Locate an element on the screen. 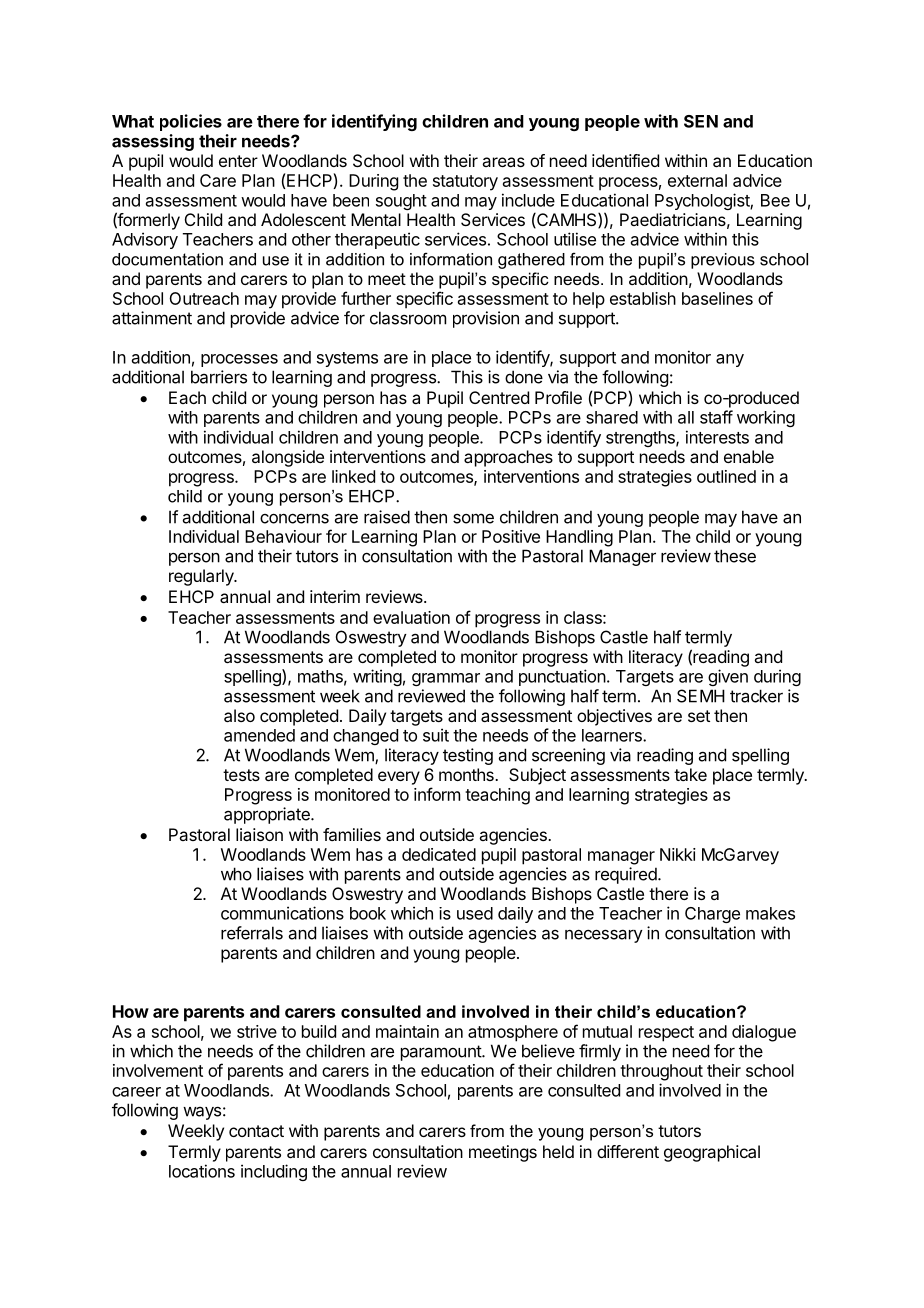 Image resolution: width=924 pixels, height=1308 pixels. outlined is located at coordinates (726, 476).
